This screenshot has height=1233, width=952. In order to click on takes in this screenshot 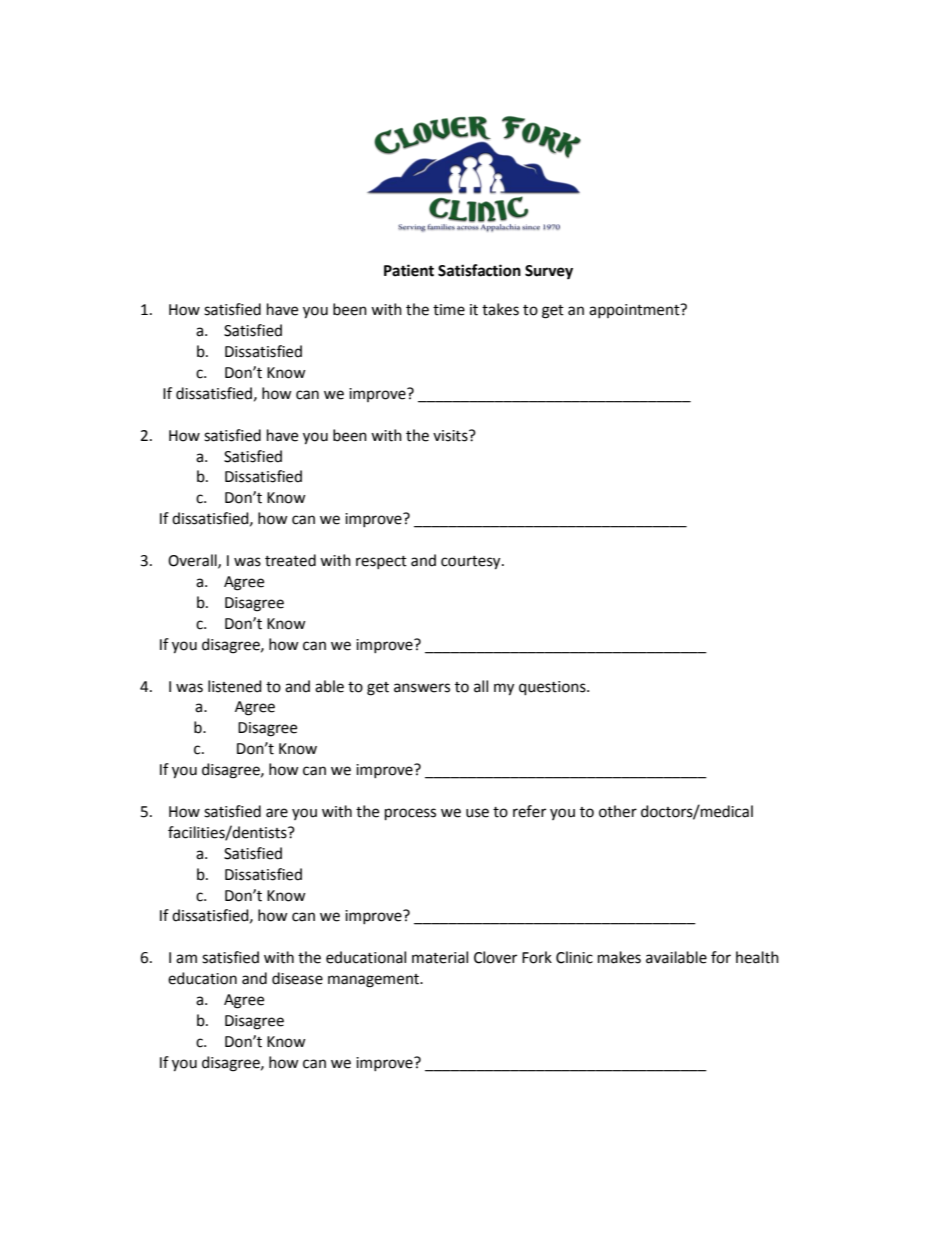, I will do `click(500, 309)`.
